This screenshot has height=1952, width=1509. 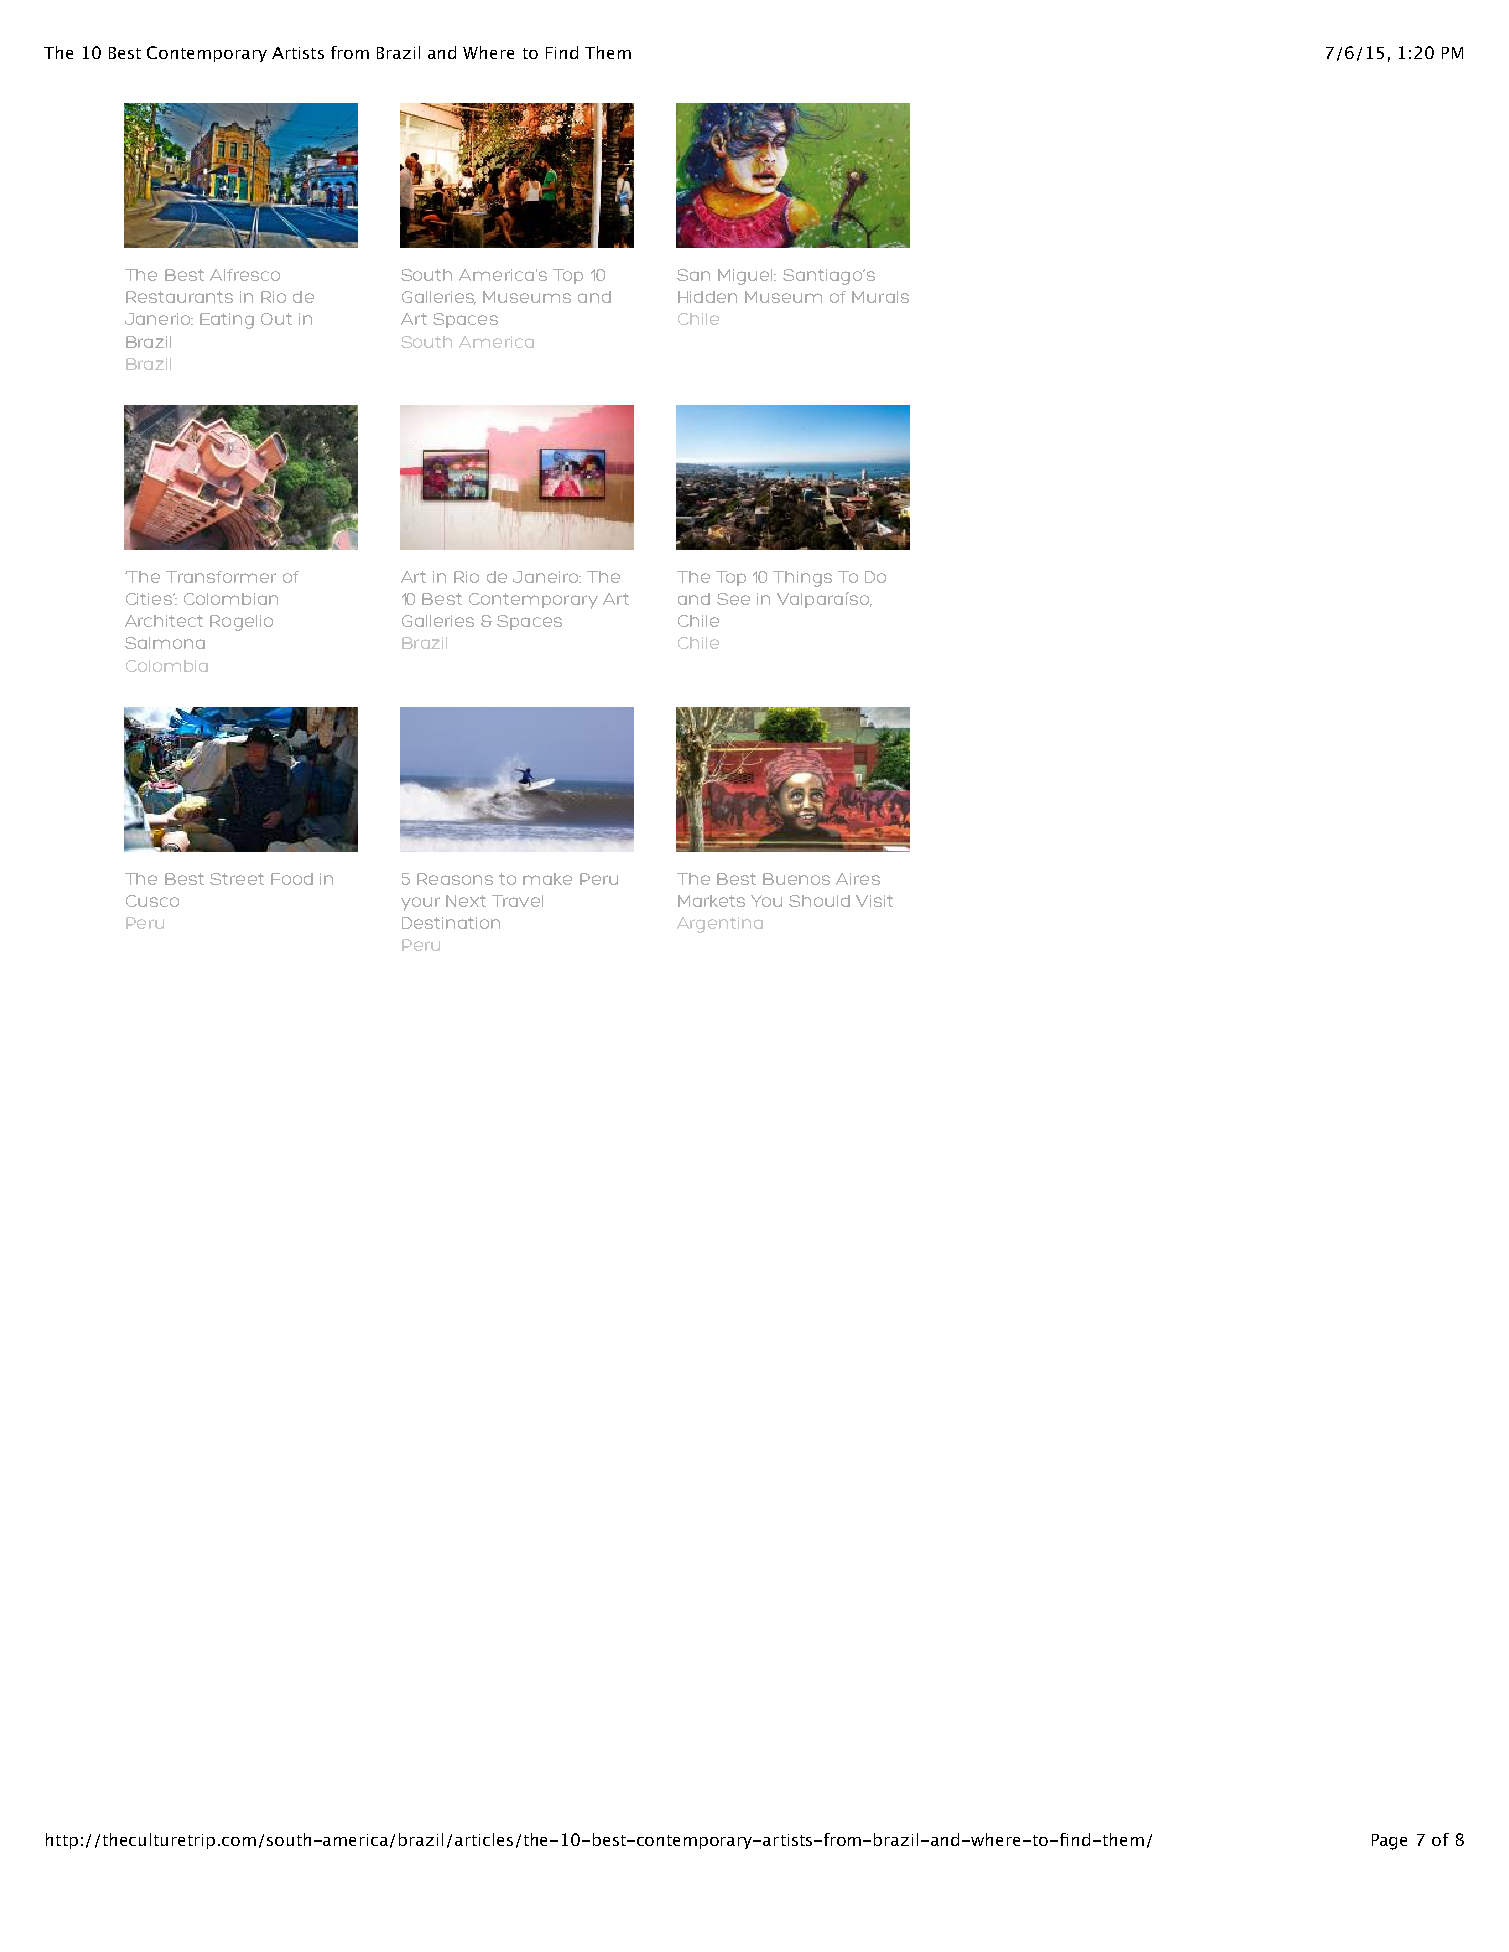 What do you see at coordinates (420, 904) in the screenshot?
I see `your` at bounding box center [420, 904].
